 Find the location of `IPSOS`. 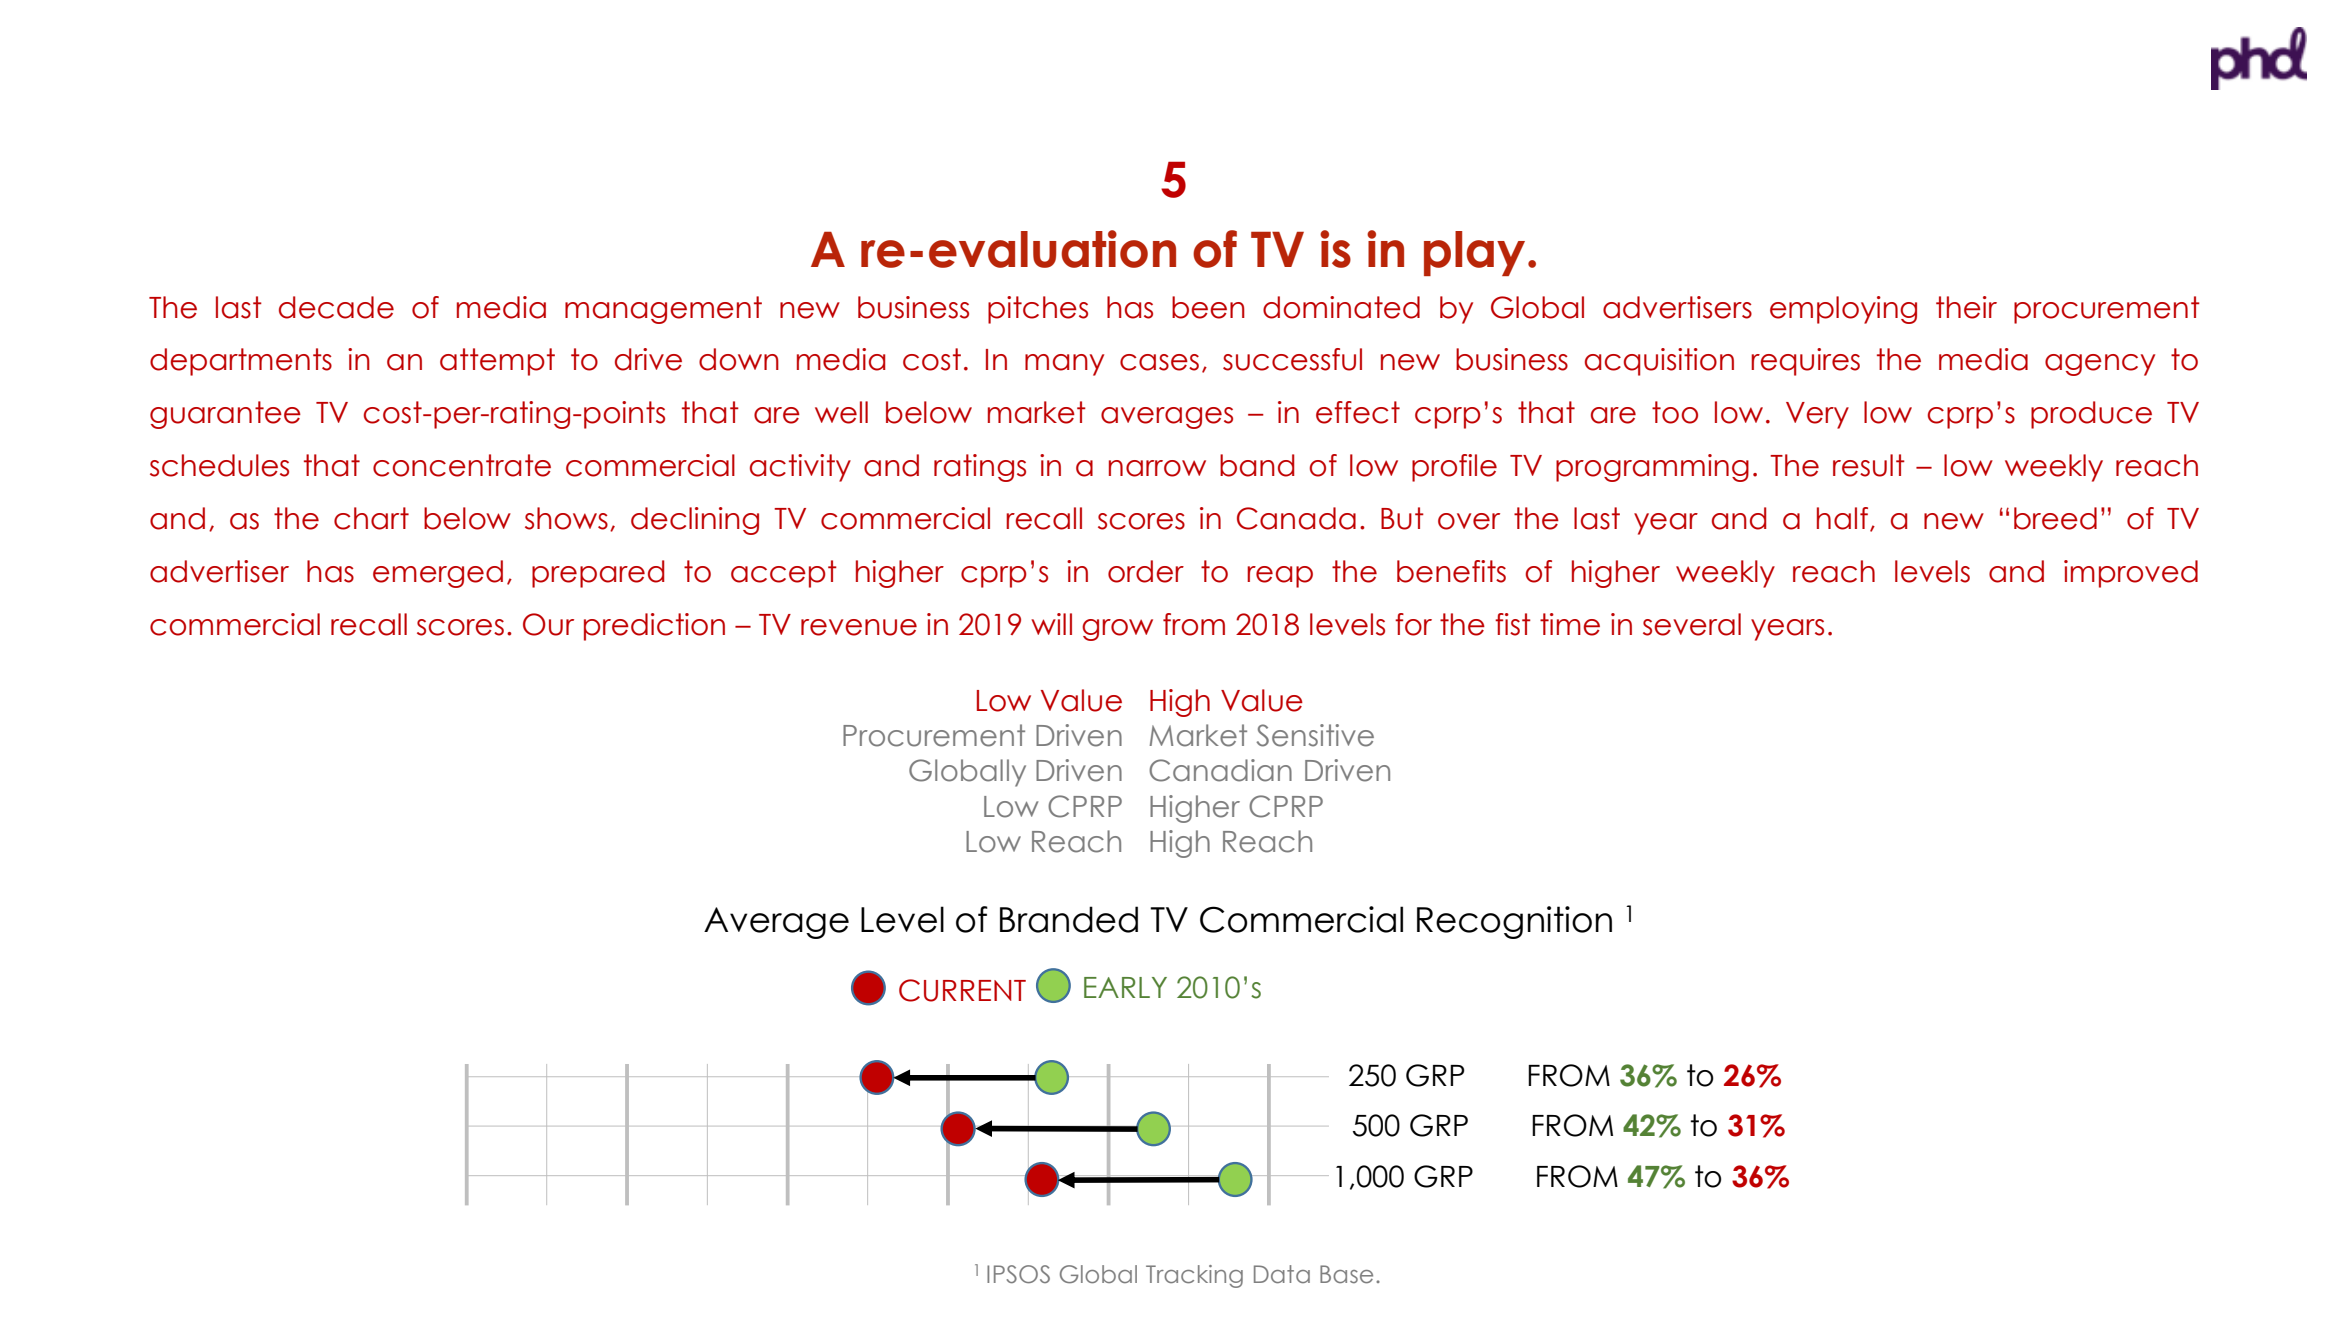

IPSOS is located at coordinates (1018, 1274).
